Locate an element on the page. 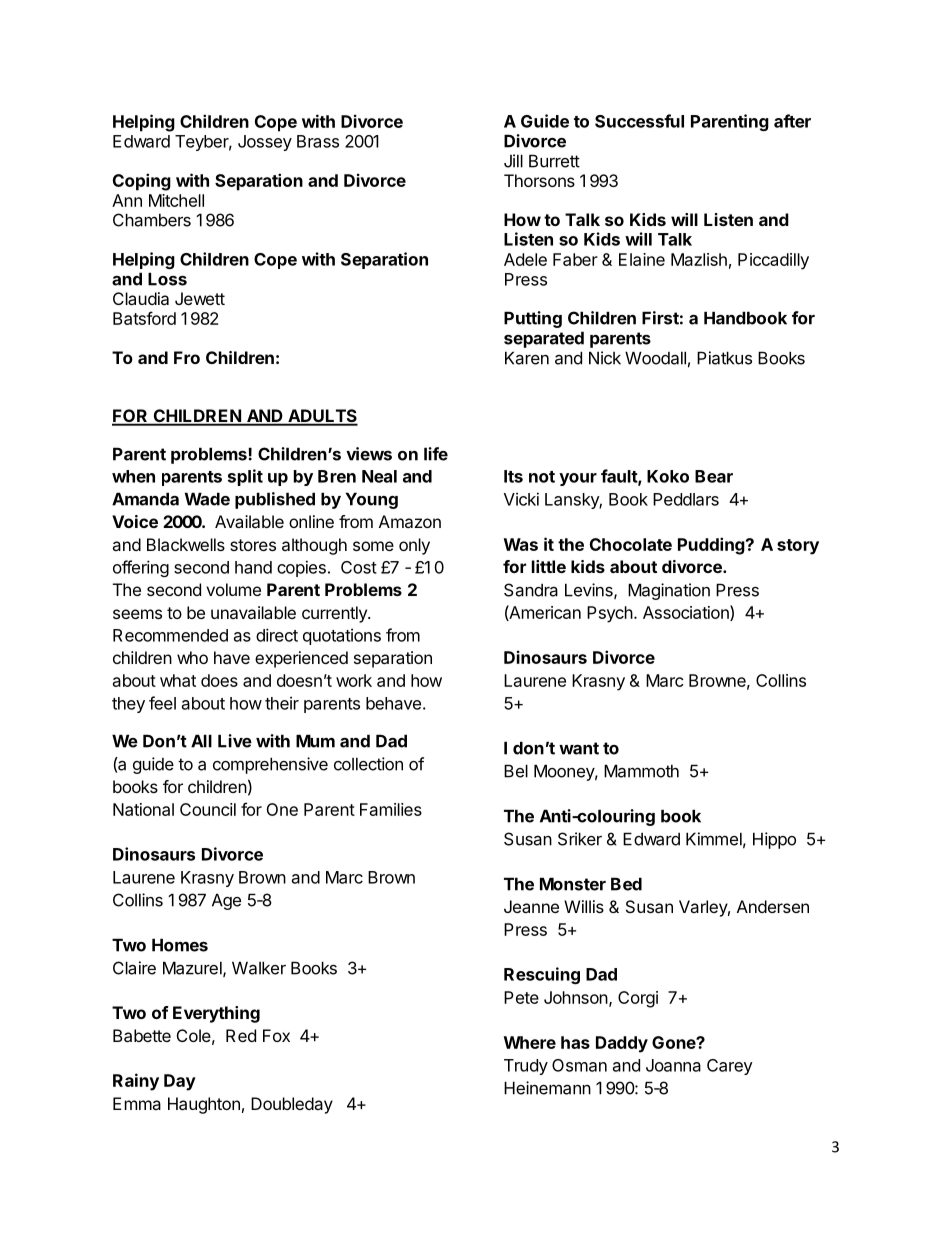 The height and width of the image is (1233, 952). Red is located at coordinates (241, 1035).
